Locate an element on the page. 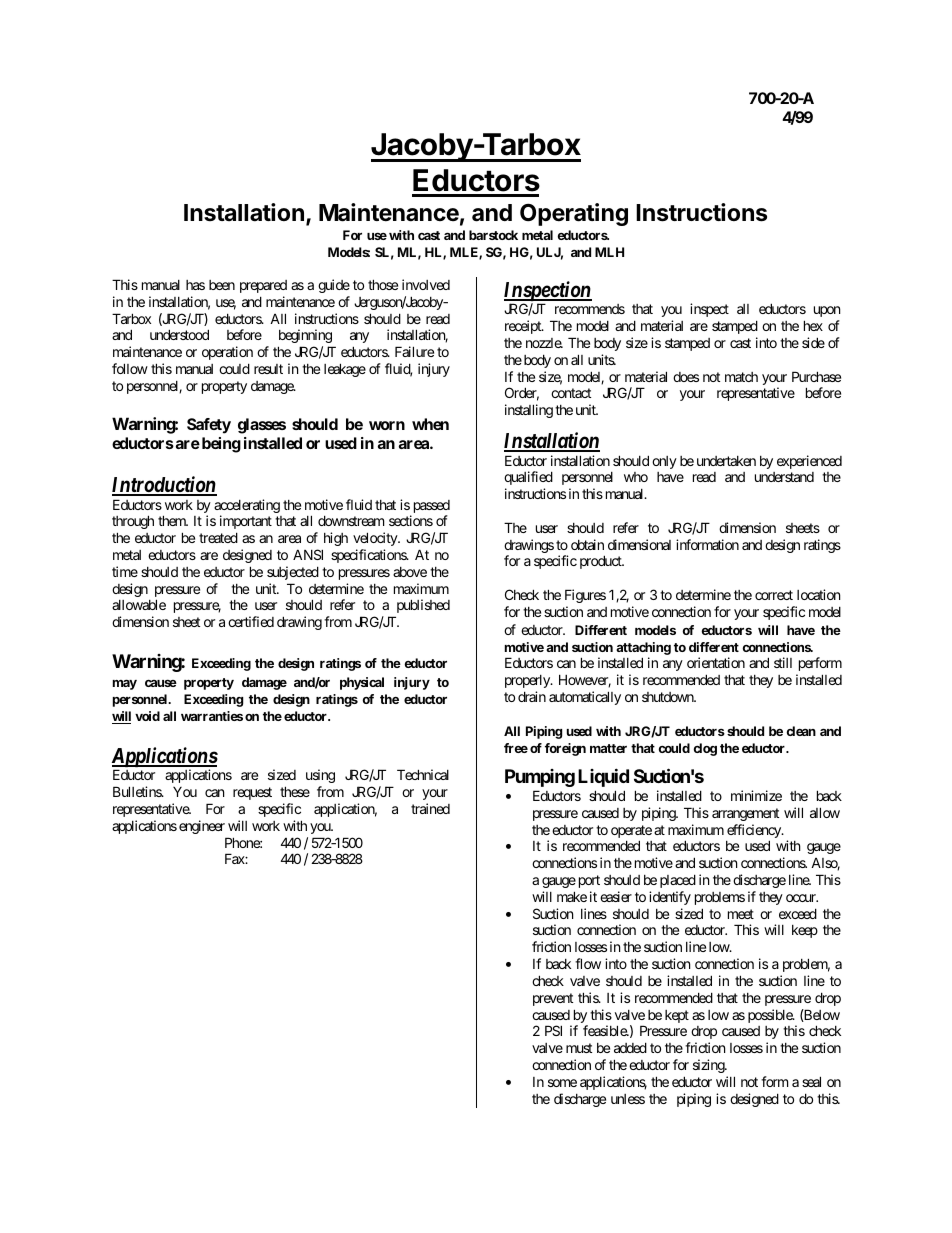 Image resolution: width=952 pixels, height=1233 pixels. engineer is located at coordinates (202, 827).
